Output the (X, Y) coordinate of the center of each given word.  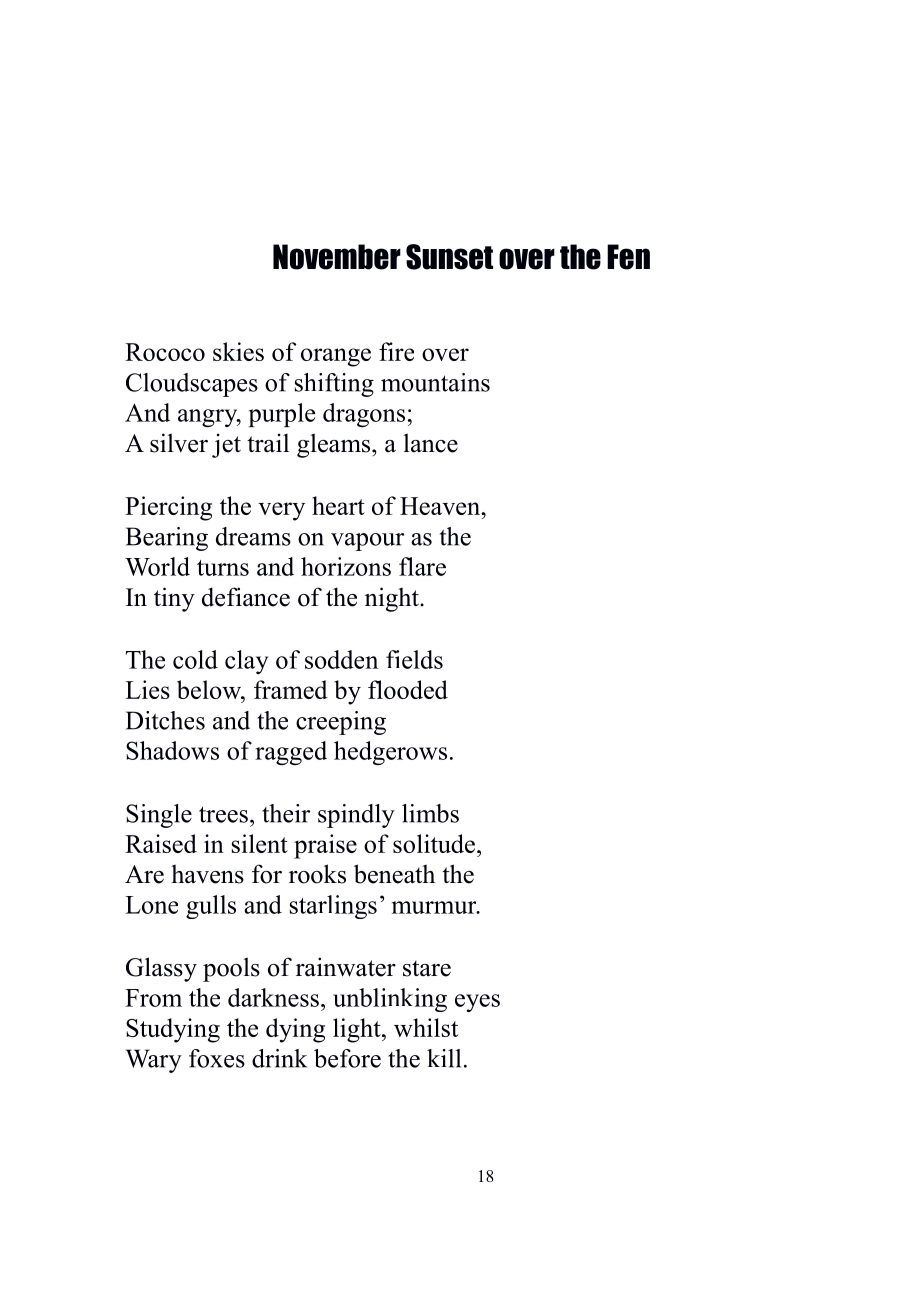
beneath (394, 874)
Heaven (441, 506)
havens (207, 874)
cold (195, 659)
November (337, 257)
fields (414, 659)
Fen (628, 257)
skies (238, 351)
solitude (435, 843)
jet (226, 445)
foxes (217, 1058)
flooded (408, 689)
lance (431, 443)
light (358, 1030)
